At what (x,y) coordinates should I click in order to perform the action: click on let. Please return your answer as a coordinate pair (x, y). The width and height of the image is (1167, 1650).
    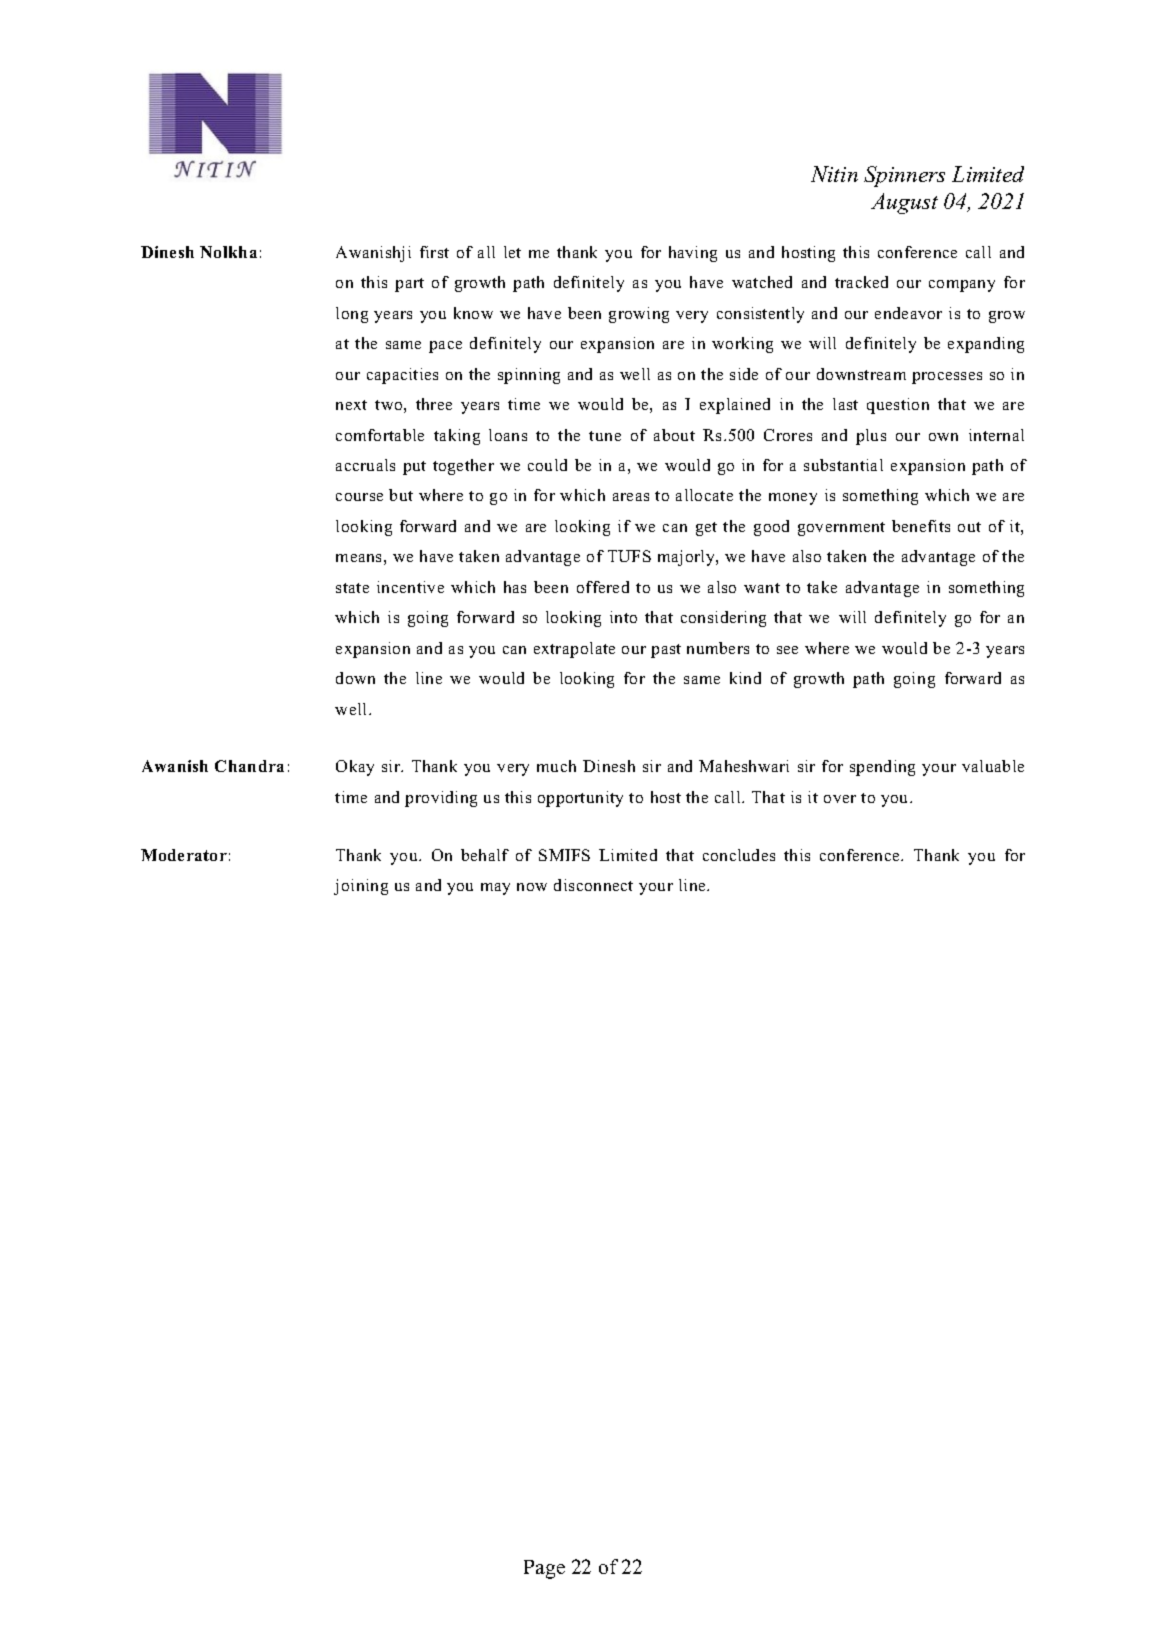
    Looking at the image, I should click on (512, 252).
